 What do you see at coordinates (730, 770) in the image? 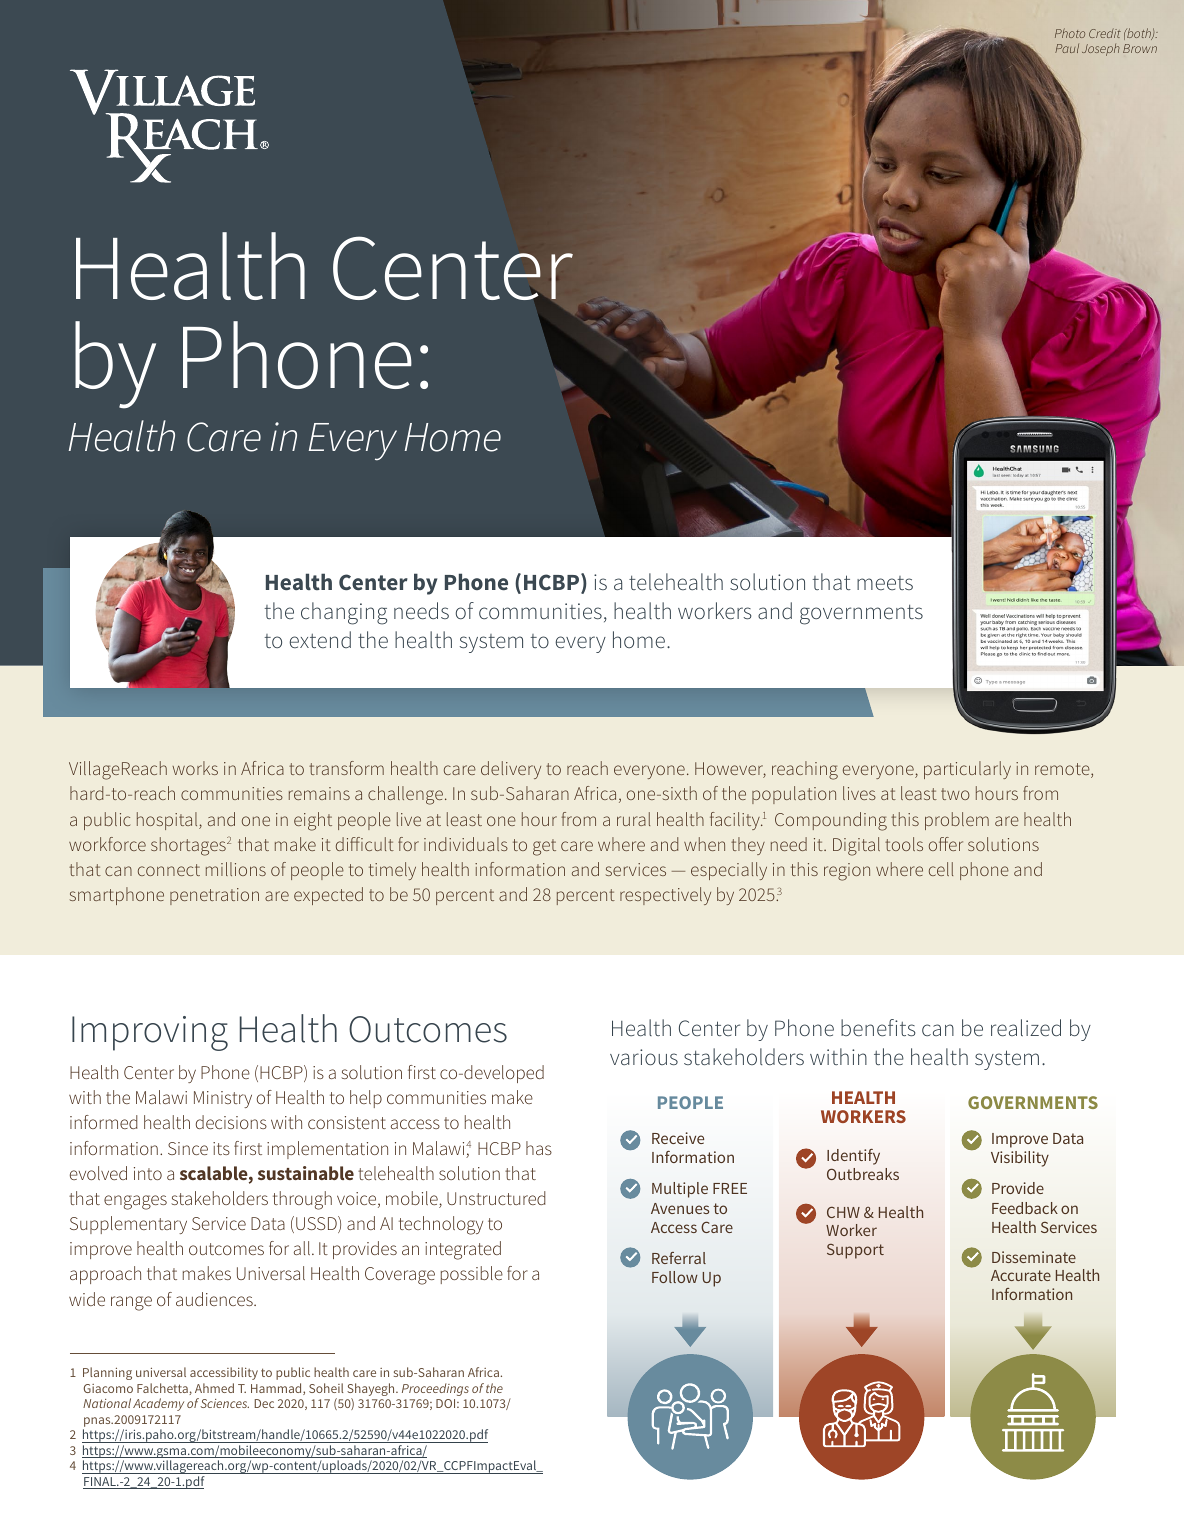
I see `However` at bounding box center [730, 770].
